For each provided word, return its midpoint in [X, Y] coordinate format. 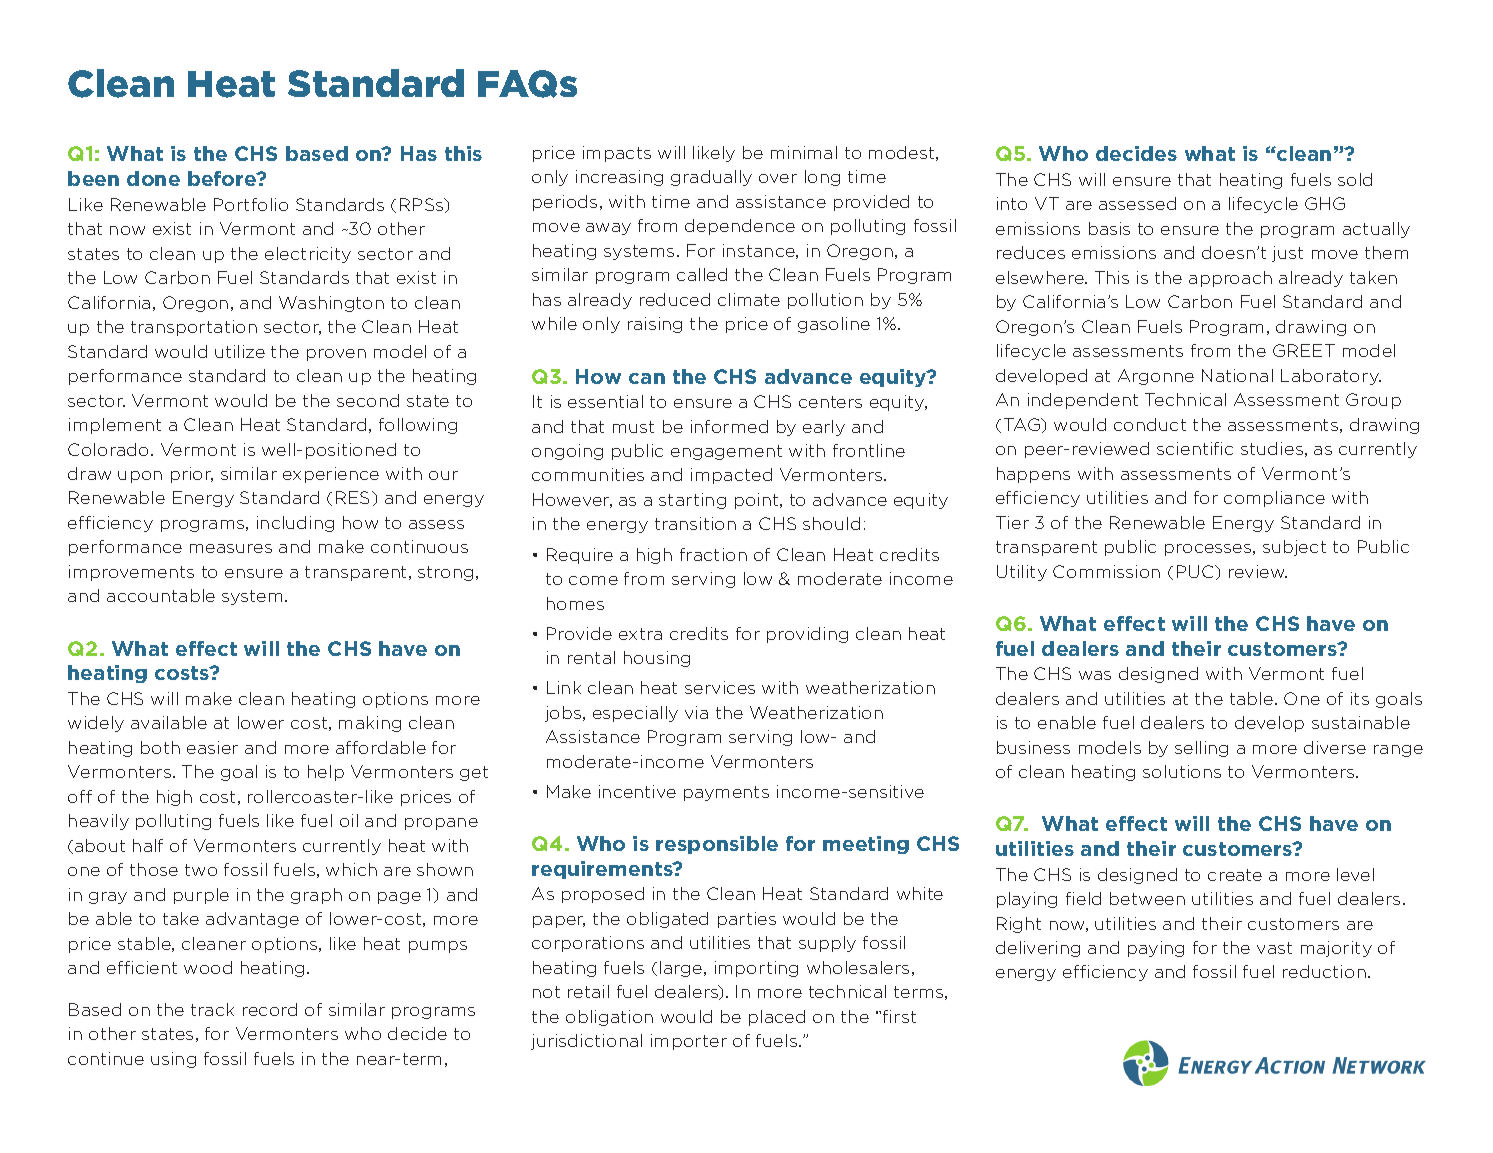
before [223, 178]
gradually [711, 178]
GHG [1325, 203]
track [212, 1009]
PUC [1196, 571]
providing [807, 635]
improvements [131, 573]
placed [777, 1018]
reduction [1324, 971]
